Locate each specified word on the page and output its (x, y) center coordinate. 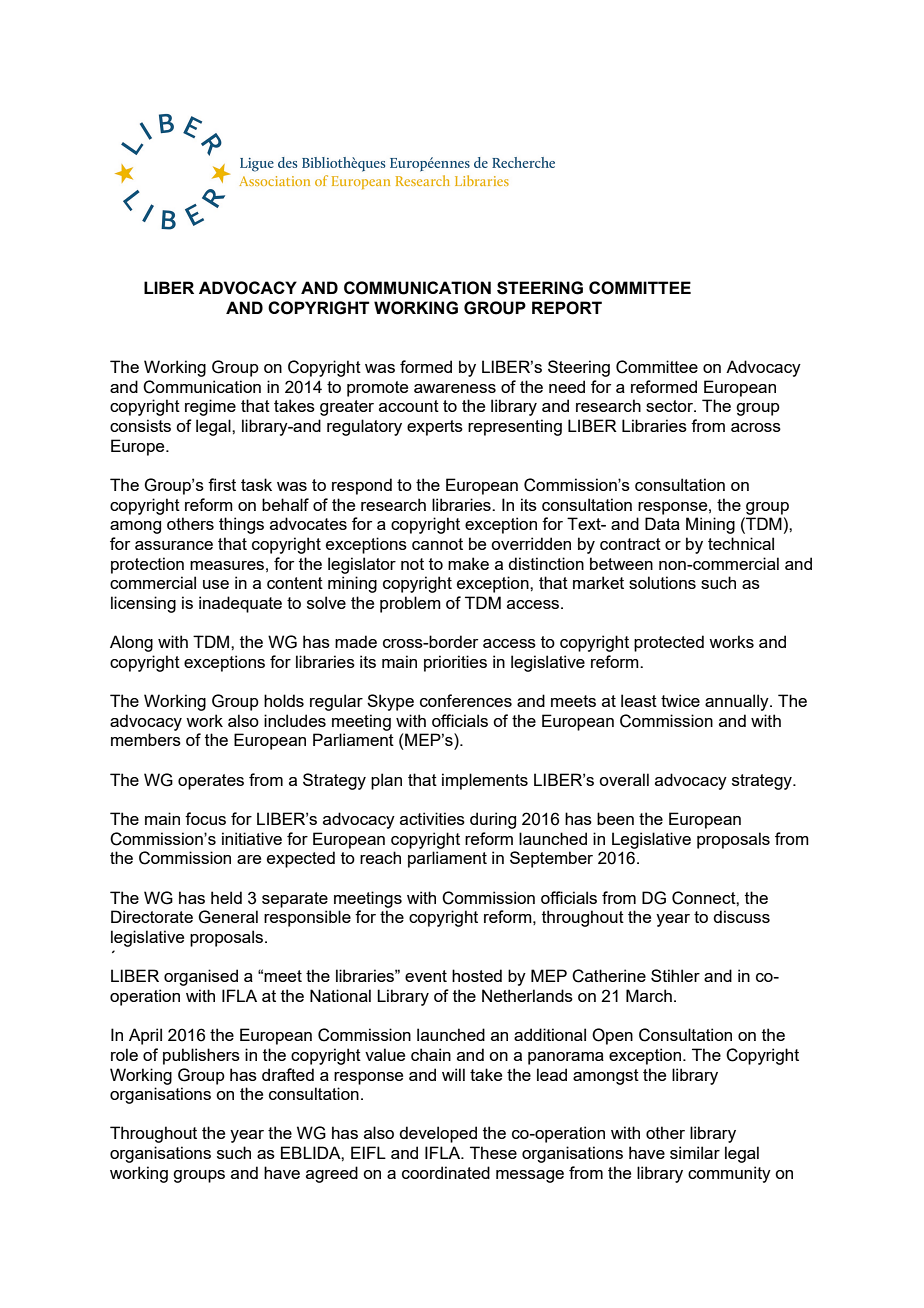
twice (680, 700)
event (426, 976)
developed (438, 1134)
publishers (201, 1056)
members (146, 739)
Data (662, 523)
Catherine (609, 976)
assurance (174, 545)
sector (670, 406)
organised (201, 977)
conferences (466, 700)
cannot (437, 544)
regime (210, 407)
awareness (455, 388)
